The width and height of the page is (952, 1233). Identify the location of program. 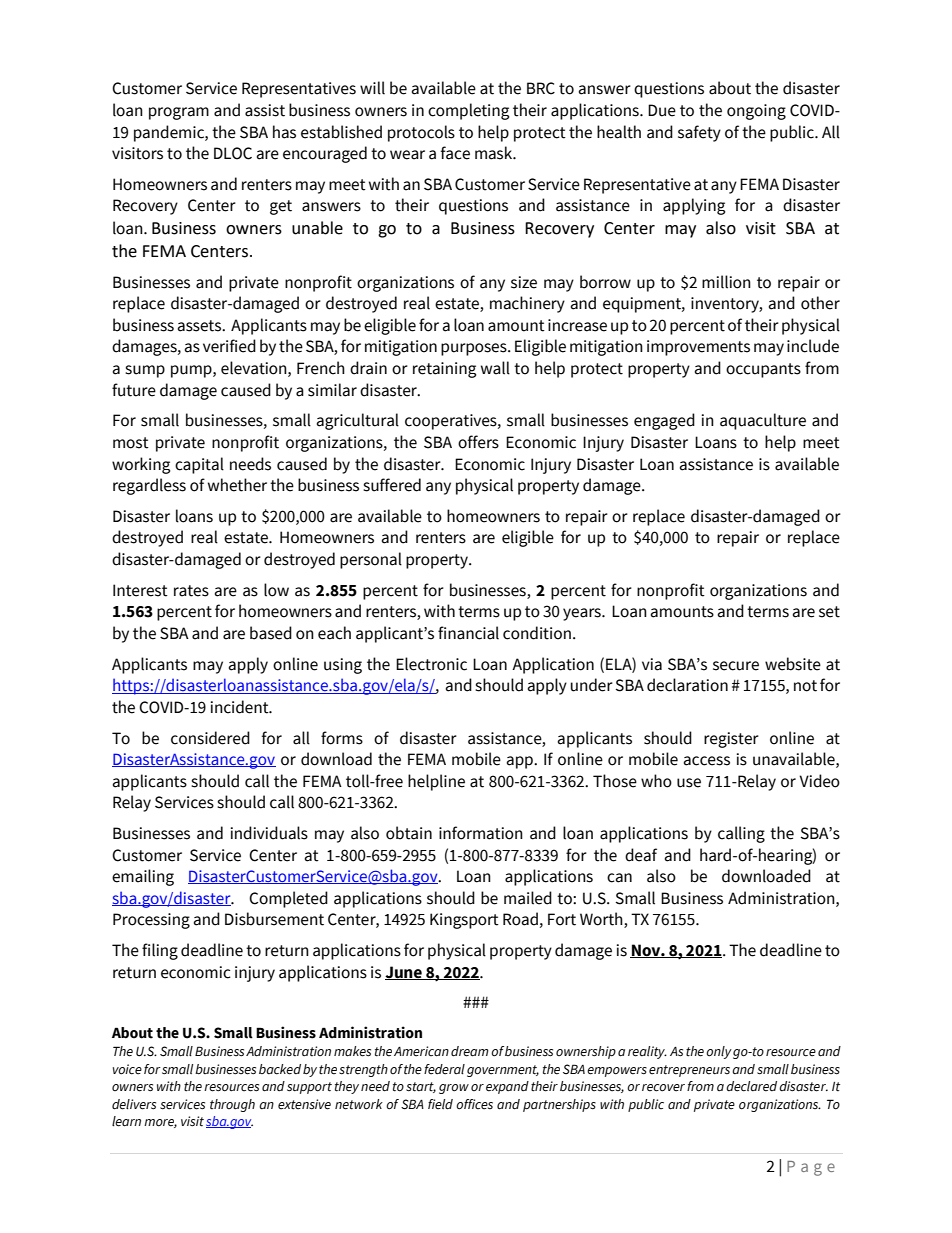
(179, 113).
